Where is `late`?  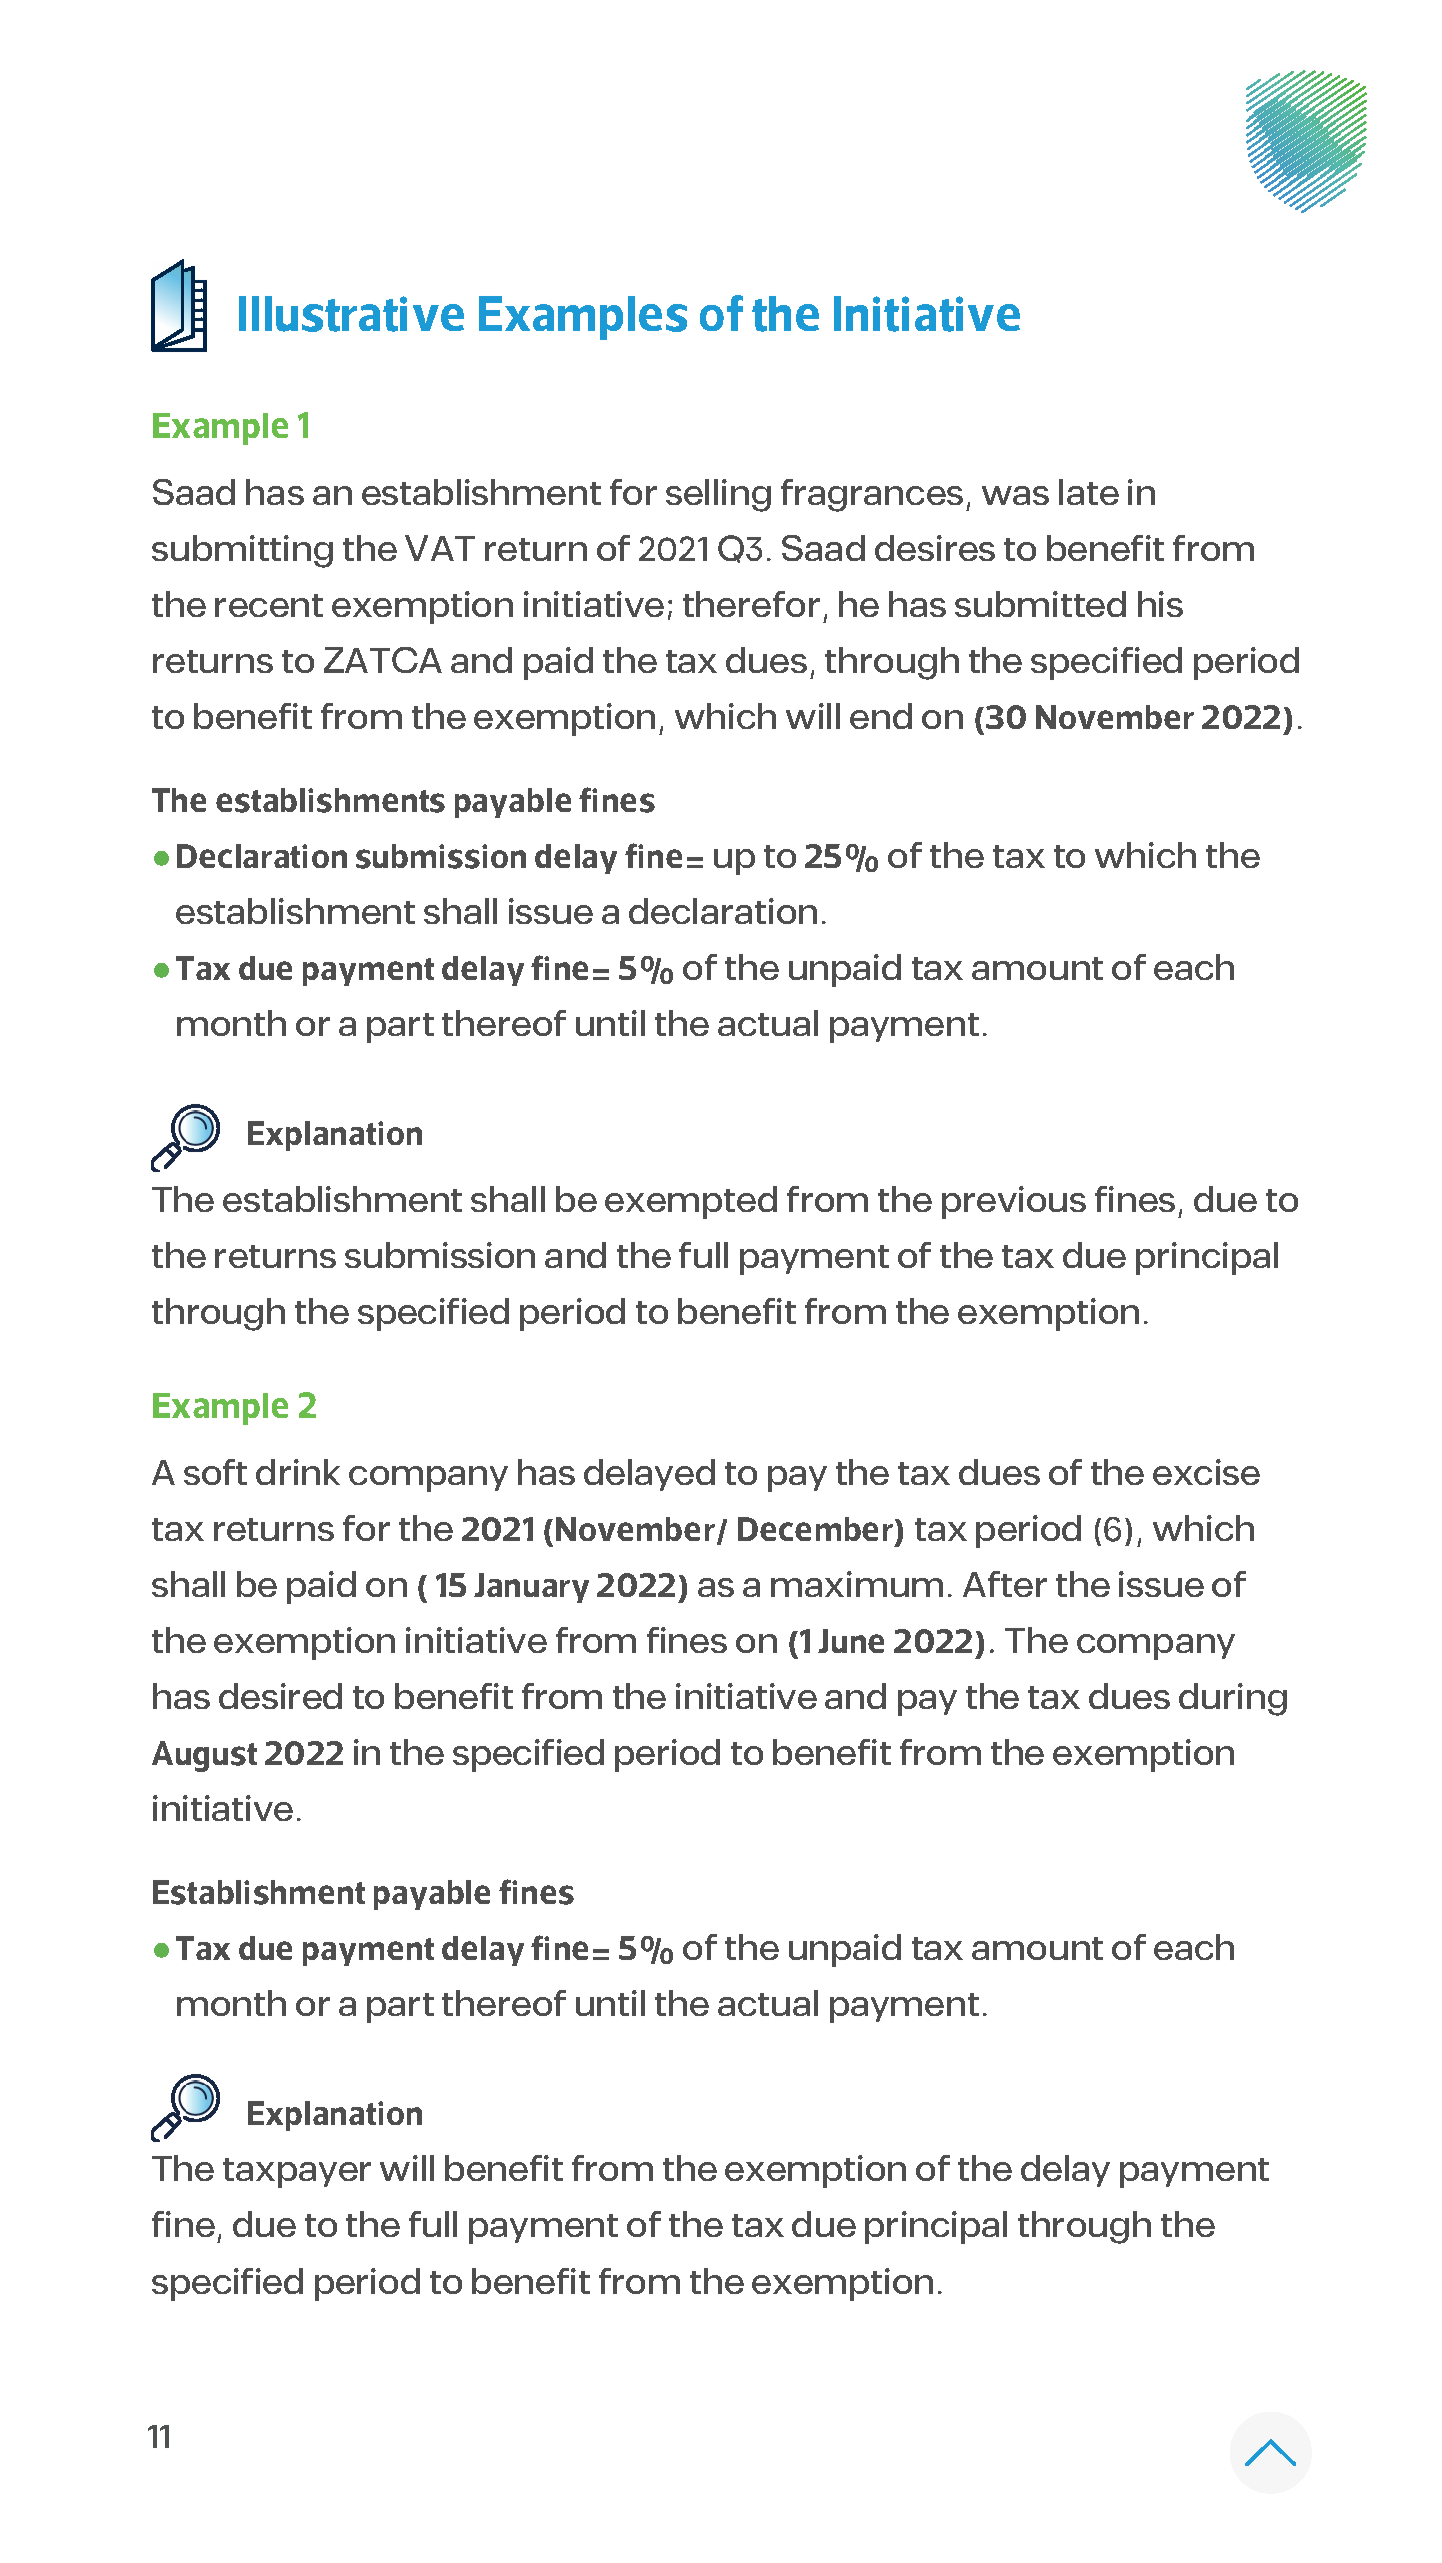
late is located at coordinates (1089, 492).
